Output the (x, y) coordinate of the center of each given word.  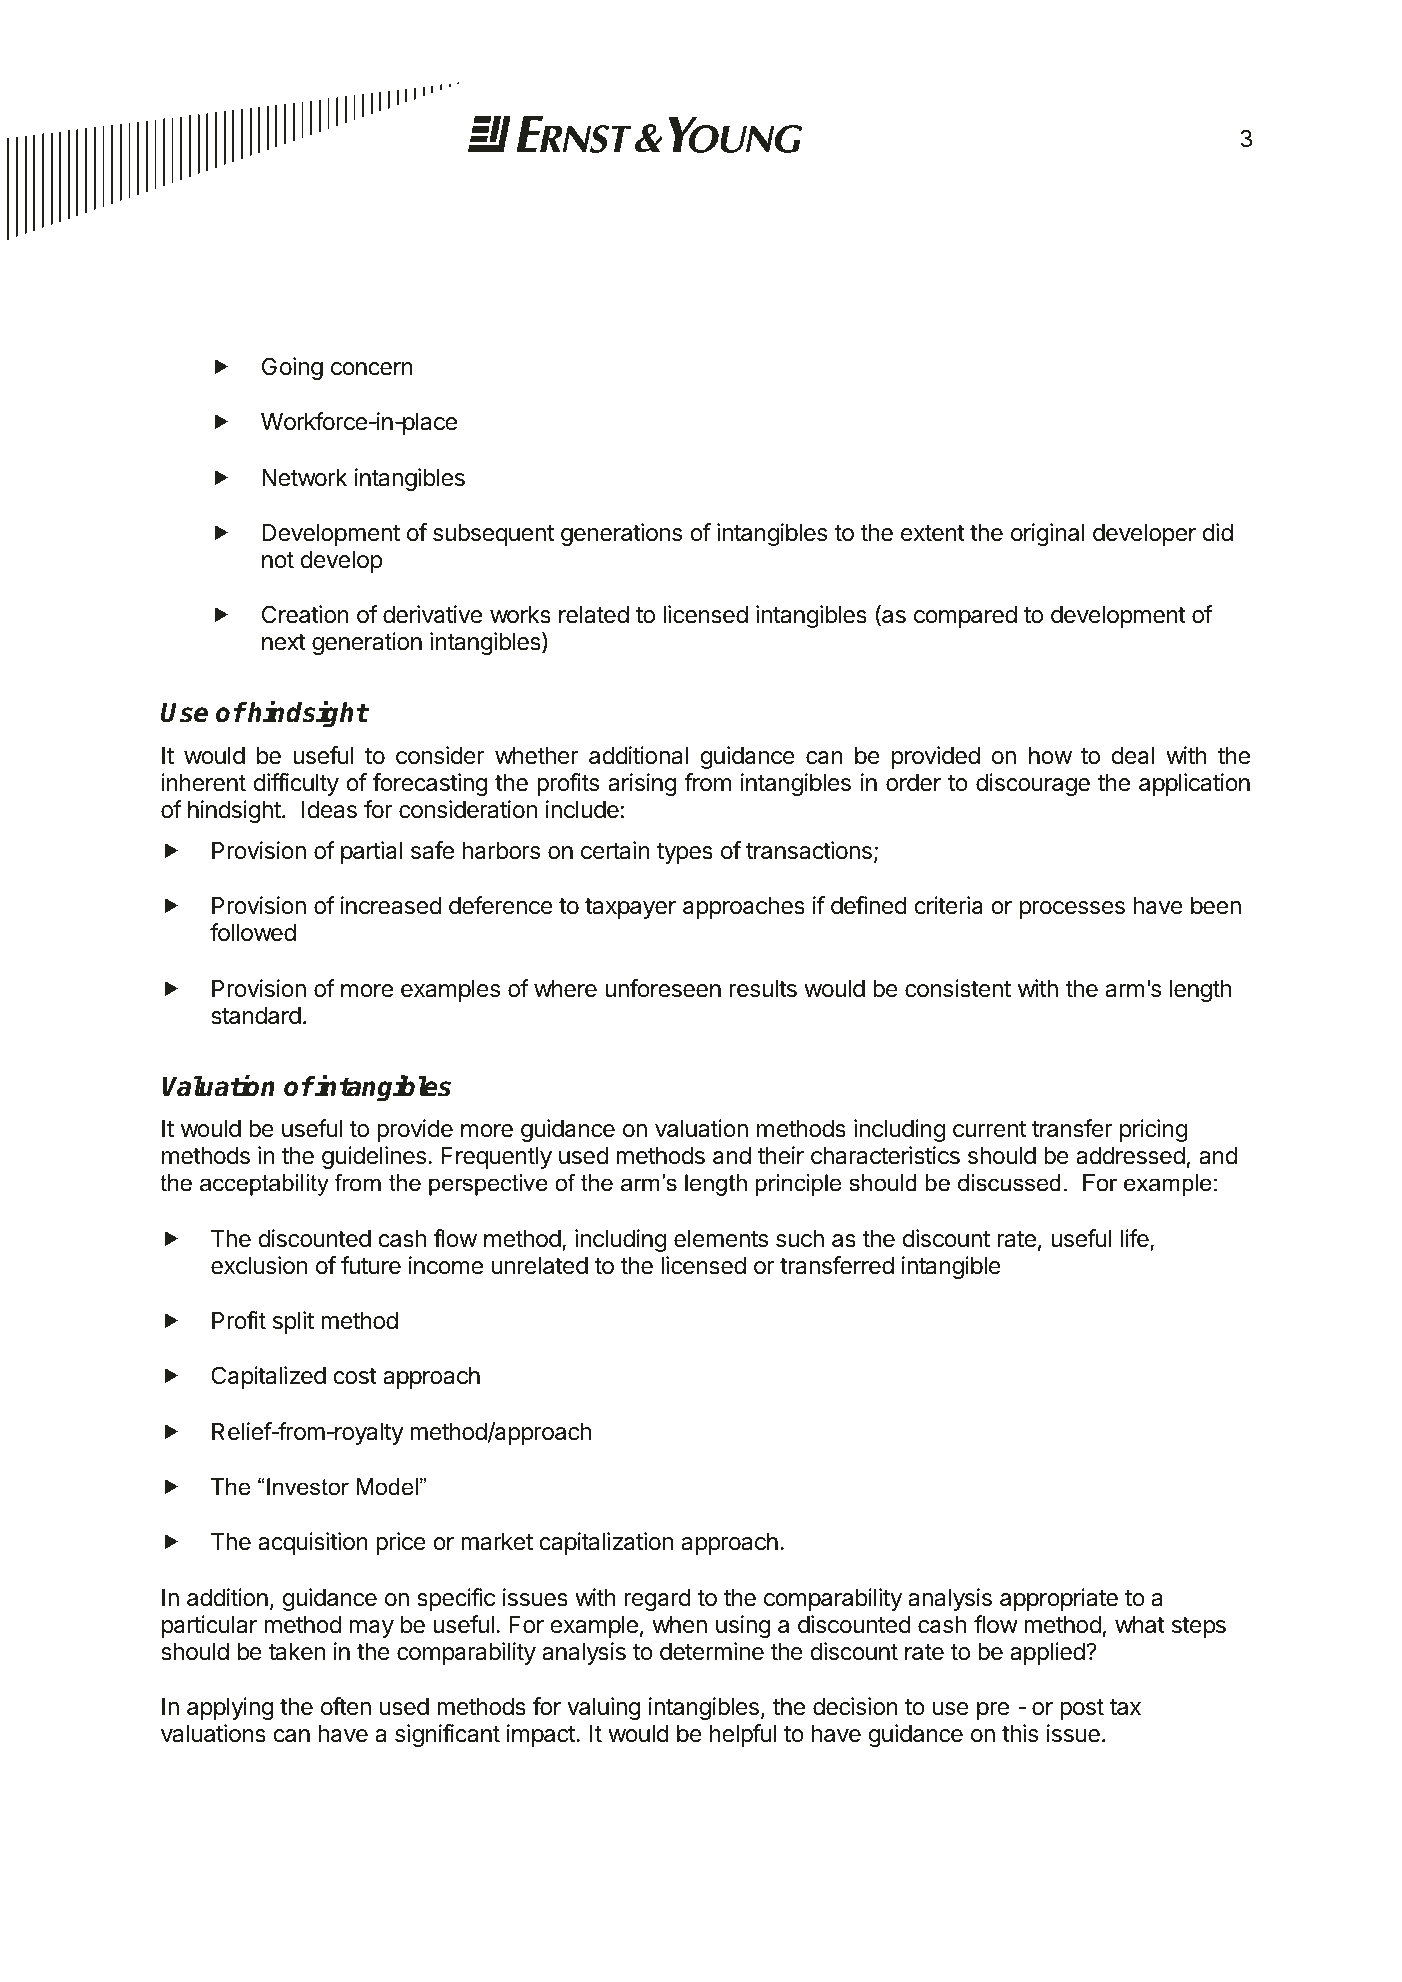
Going (292, 368)
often (346, 1706)
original (1048, 534)
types (685, 853)
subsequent (493, 535)
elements (721, 1239)
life (1135, 1239)
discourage (1033, 784)
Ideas (329, 810)
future (371, 1265)
